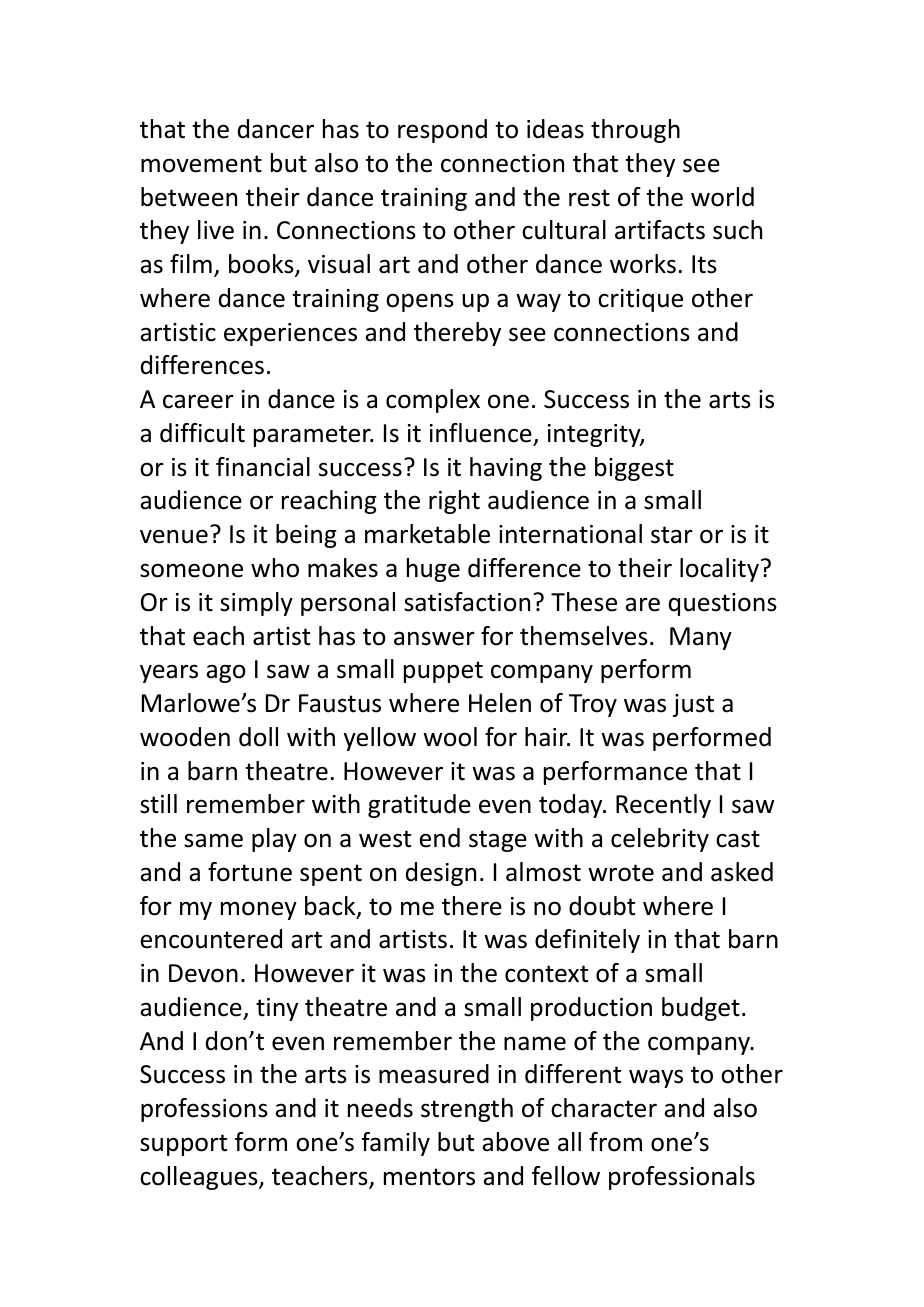 This screenshot has width=924, height=1307. What do you see at coordinates (433, 401) in the screenshot?
I see `complex` at bounding box center [433, 401].
